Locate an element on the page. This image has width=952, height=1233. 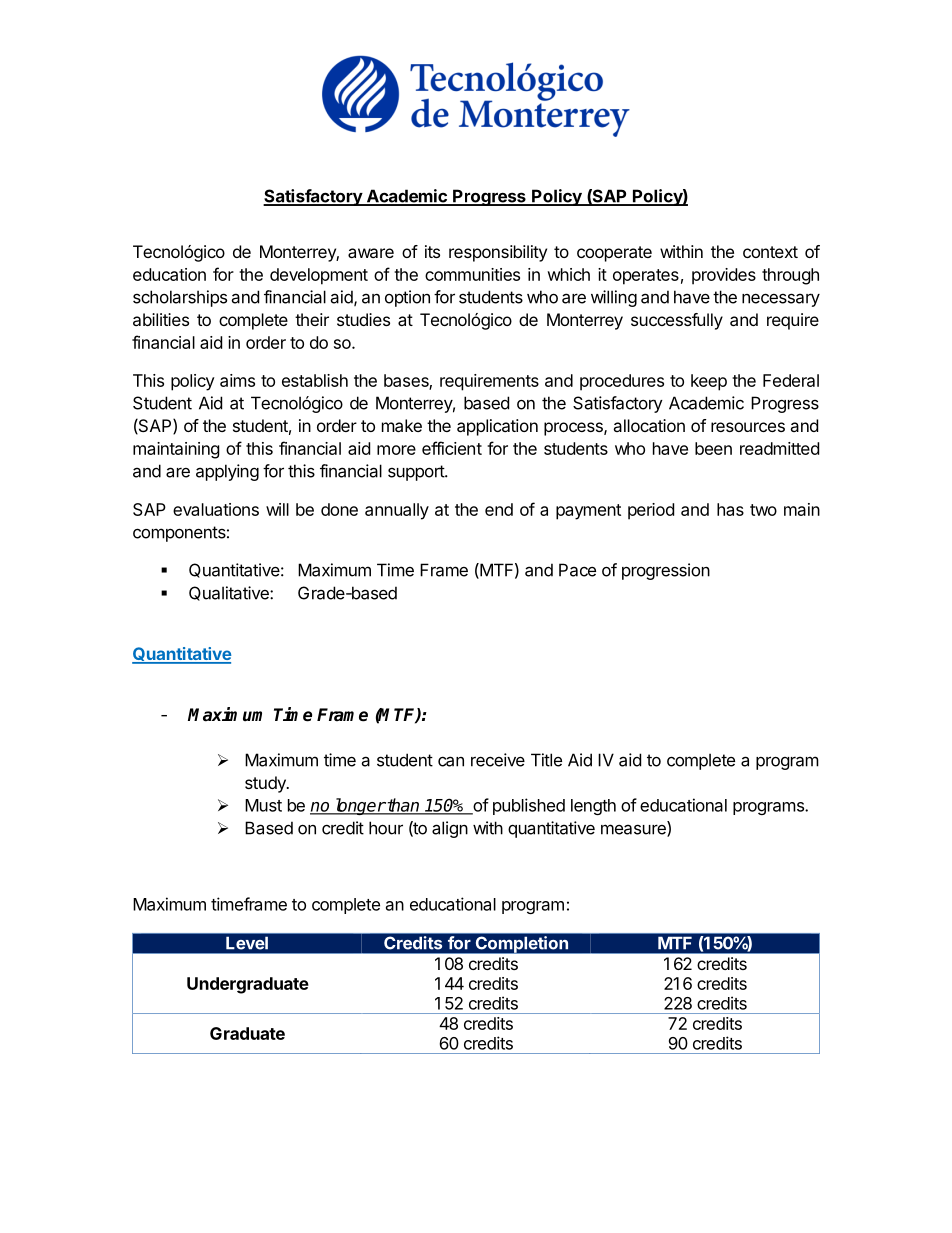
Qualitative is located at coordinates (230, 593).
